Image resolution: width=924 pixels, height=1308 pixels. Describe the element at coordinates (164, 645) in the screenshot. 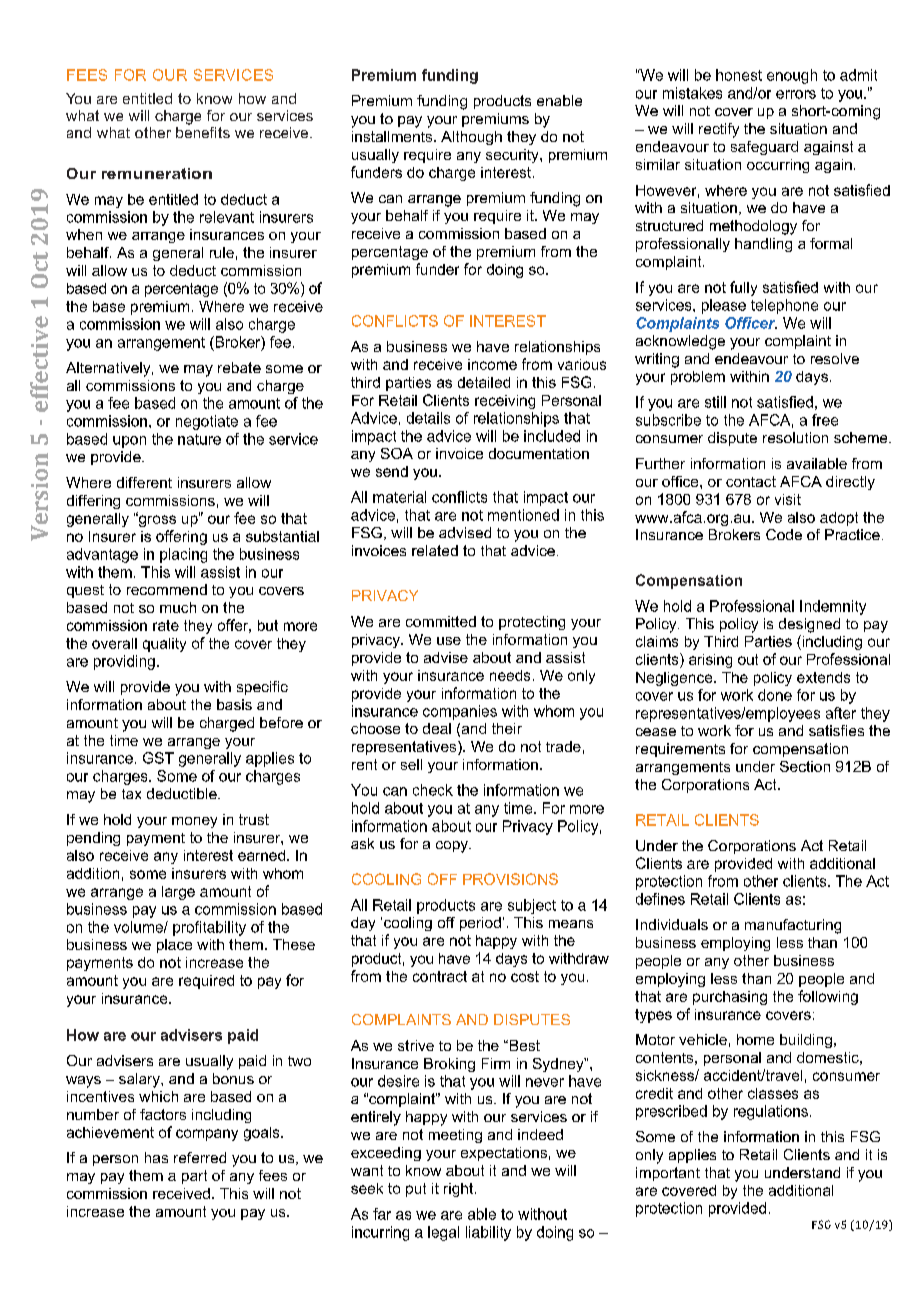

I see `quality` at that location.
